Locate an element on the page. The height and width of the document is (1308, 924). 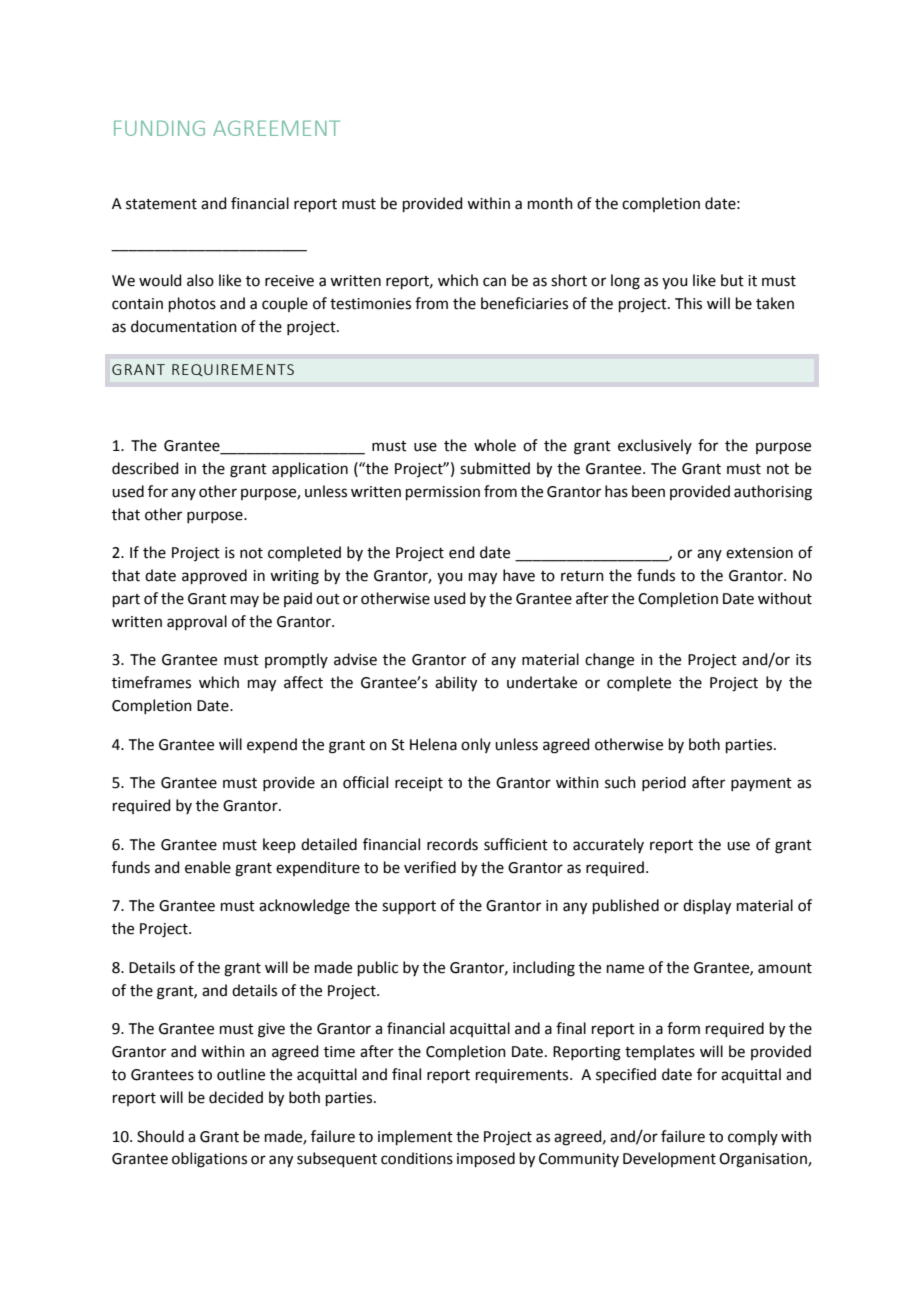
comply is located at coordinates (753, 1137).
